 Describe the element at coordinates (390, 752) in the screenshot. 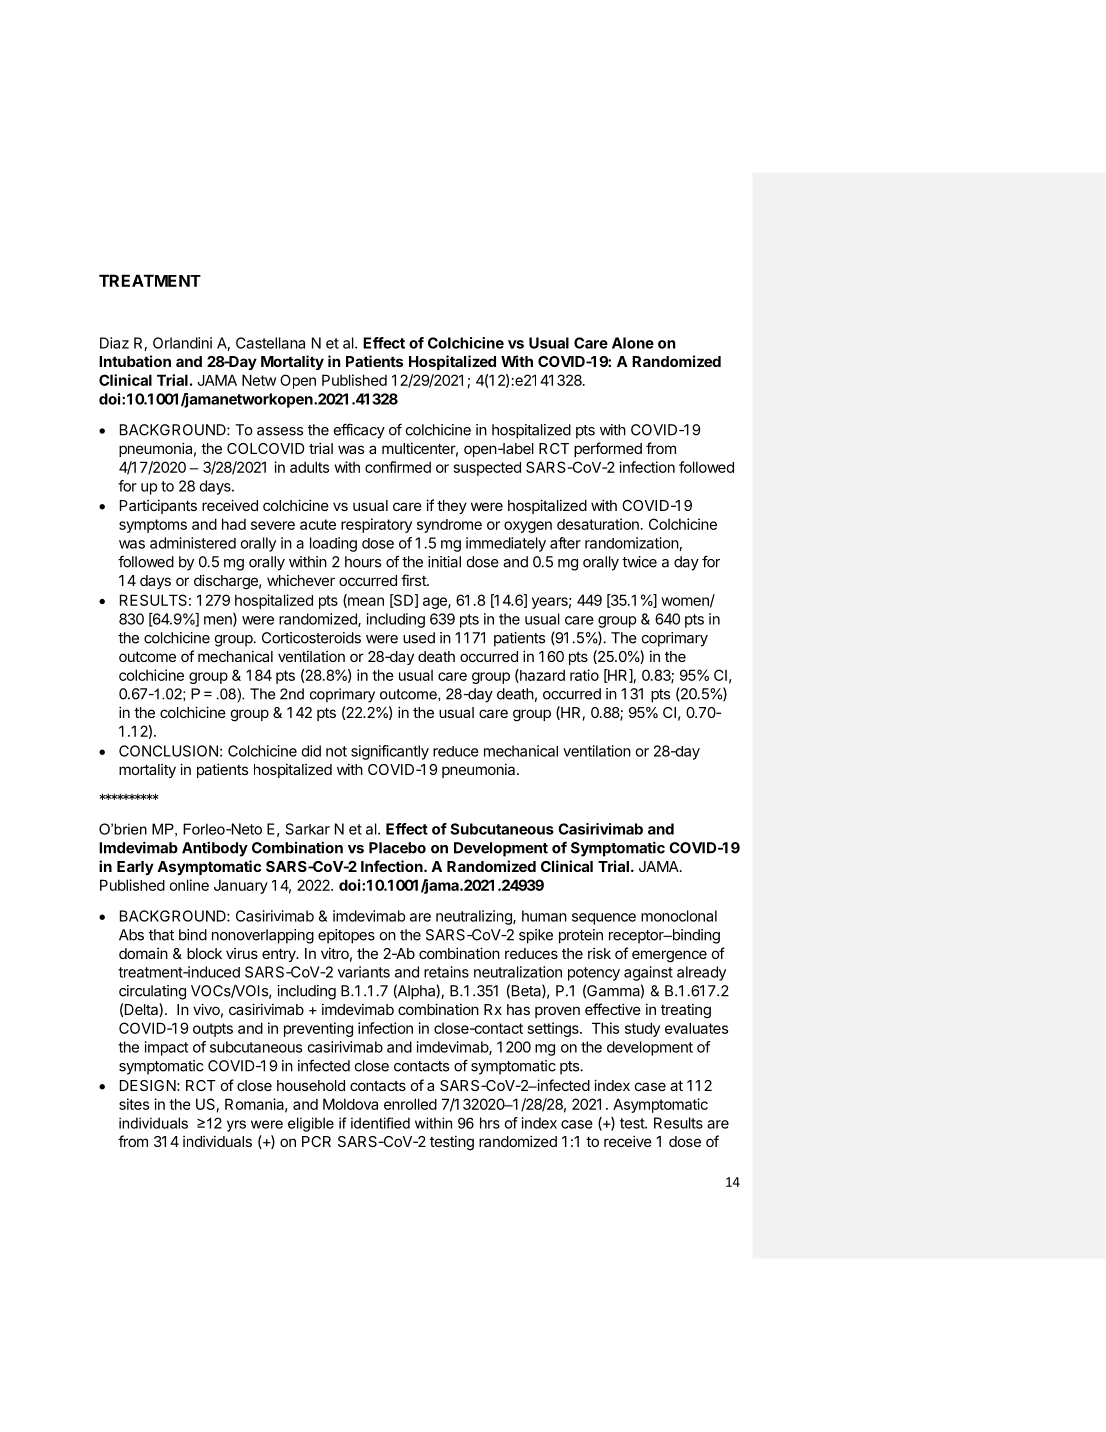

I see `significantly` at that location.
